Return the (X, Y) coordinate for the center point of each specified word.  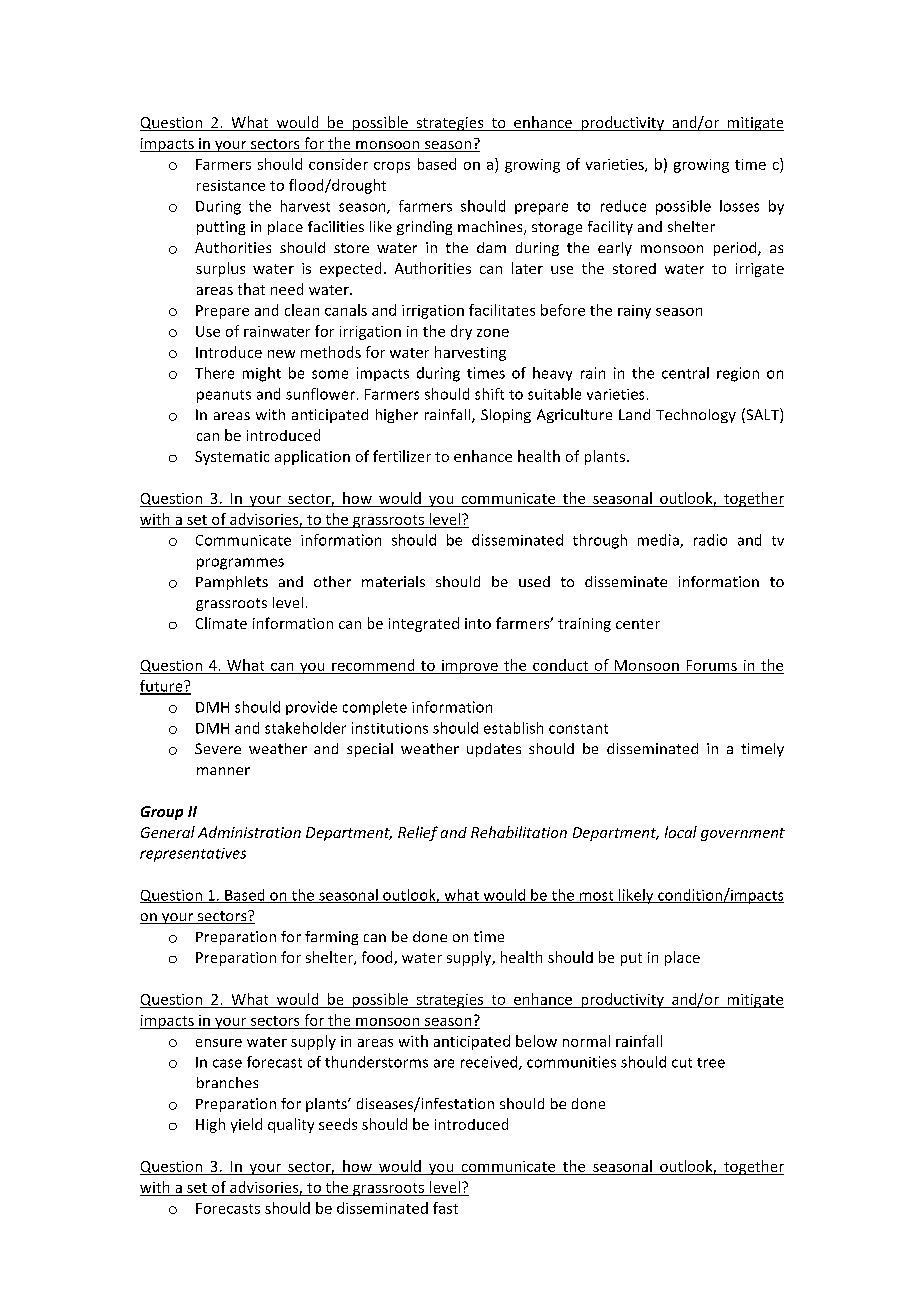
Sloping (506, 416)
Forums (712, 665)
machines (491, 228)
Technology (696, 416)
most (596, 897)
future (162, 687)
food (378, 958)
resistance (231, 185)
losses (739, 206)
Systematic (232, 458)
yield (246, 1125)
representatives (193, 855)
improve (470, 667)
